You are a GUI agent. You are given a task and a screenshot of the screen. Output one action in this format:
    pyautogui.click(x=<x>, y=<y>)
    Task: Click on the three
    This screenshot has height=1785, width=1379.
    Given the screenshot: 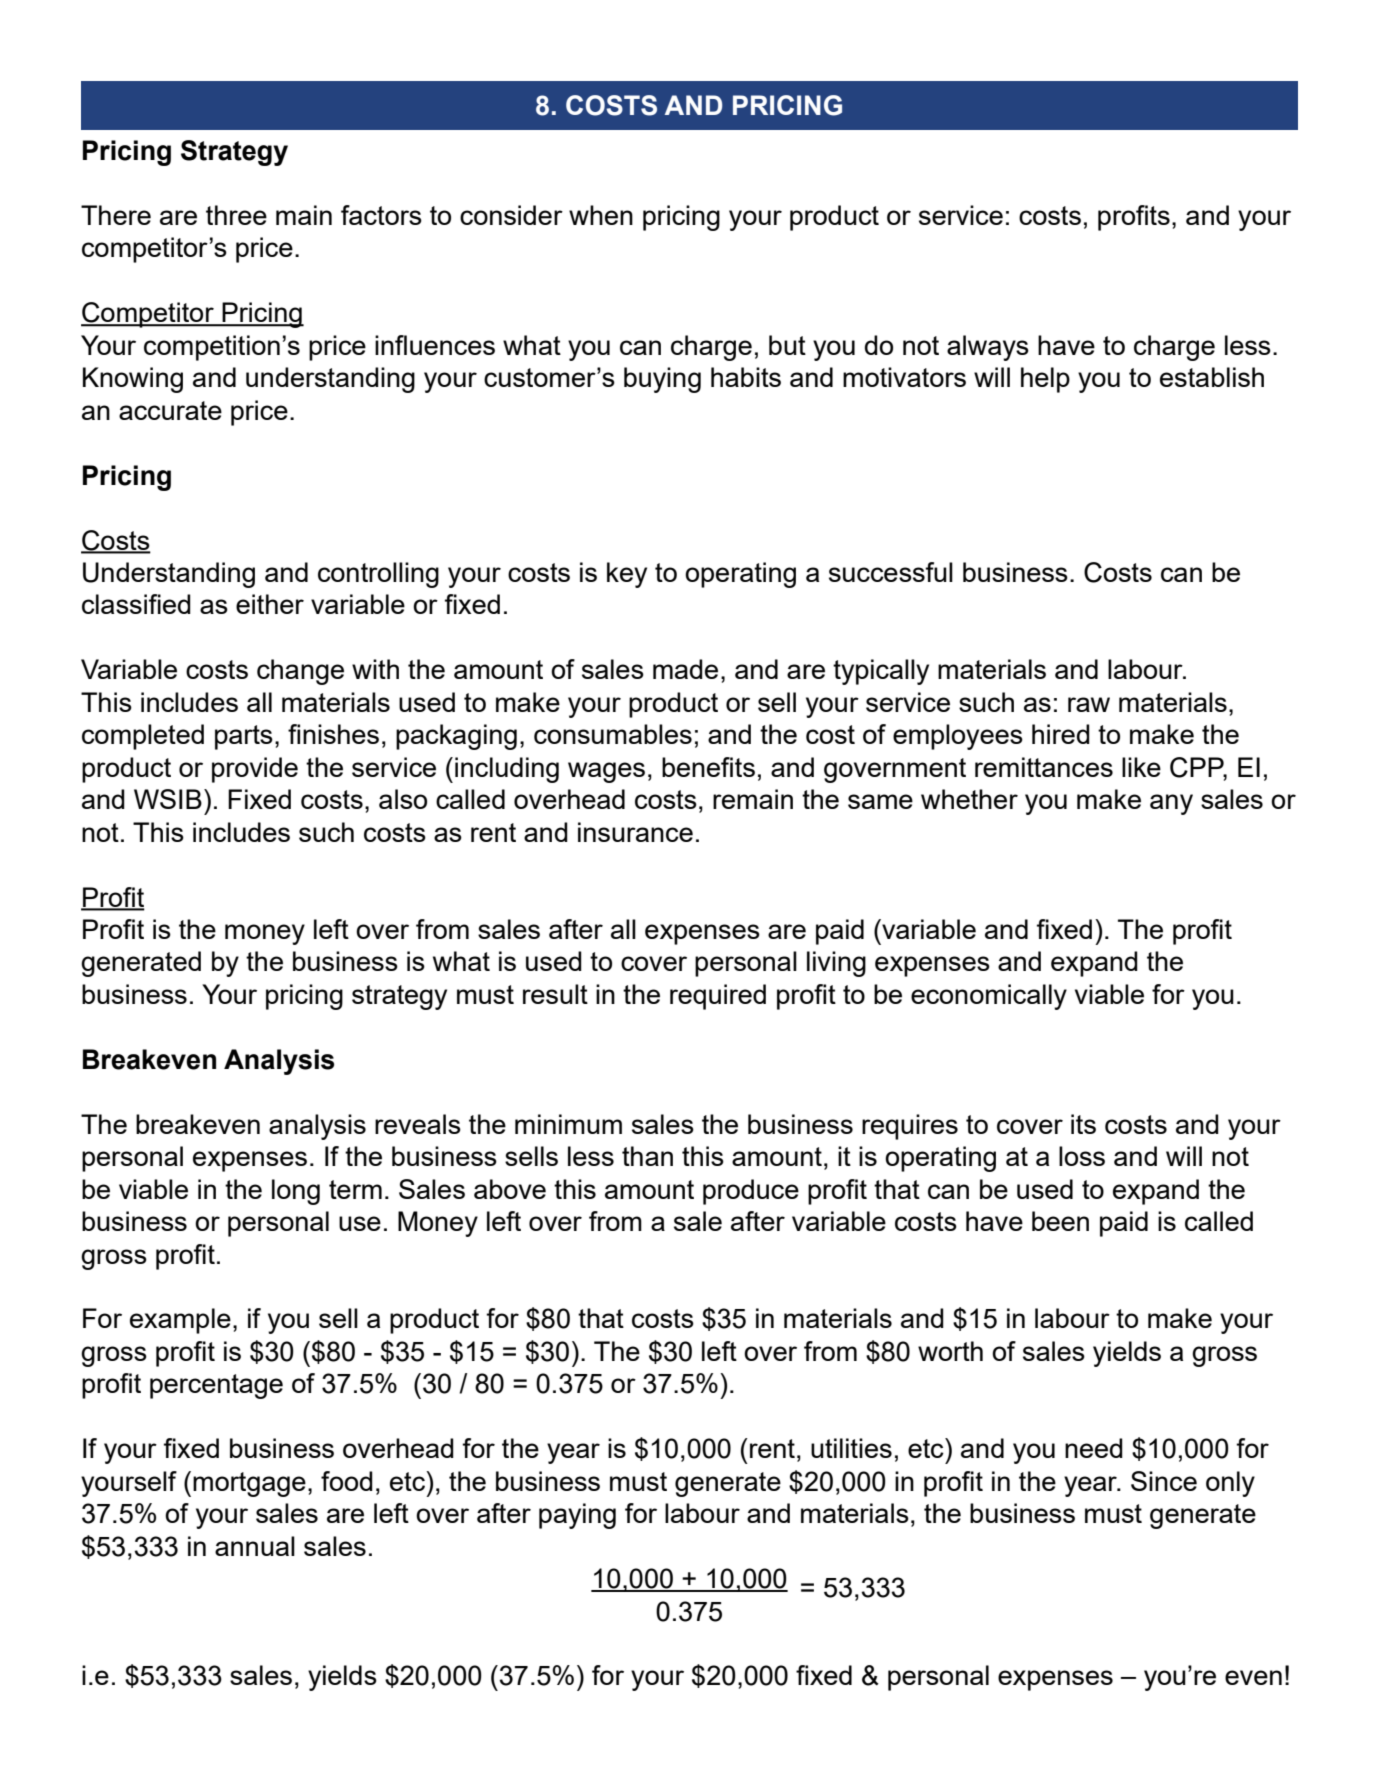 What is the action you would take?
    pyautogui.click(x=236, y=215)
